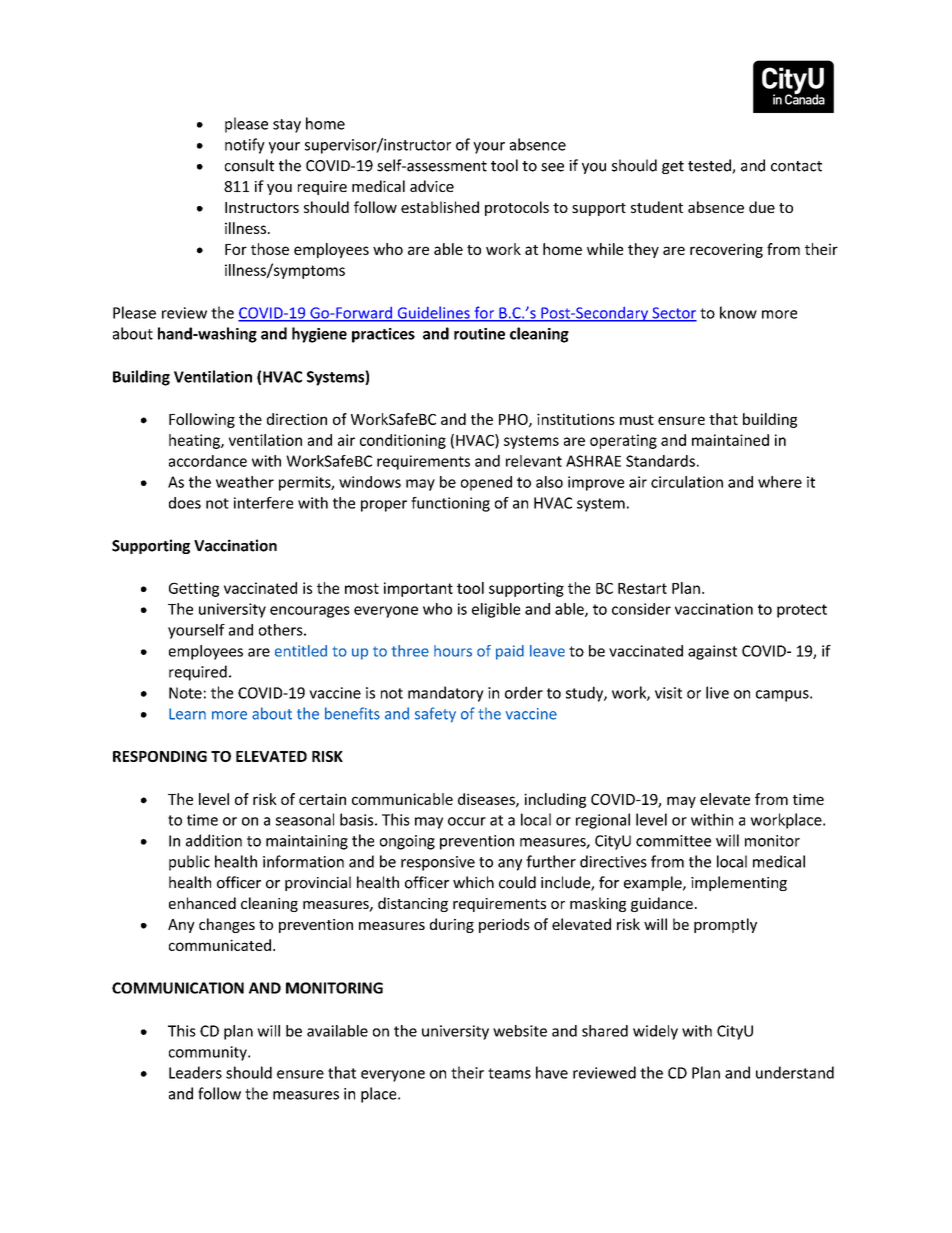 The width and height of the screenshot is (952, 1233). I want to click on maintained, so click(730, 440).
